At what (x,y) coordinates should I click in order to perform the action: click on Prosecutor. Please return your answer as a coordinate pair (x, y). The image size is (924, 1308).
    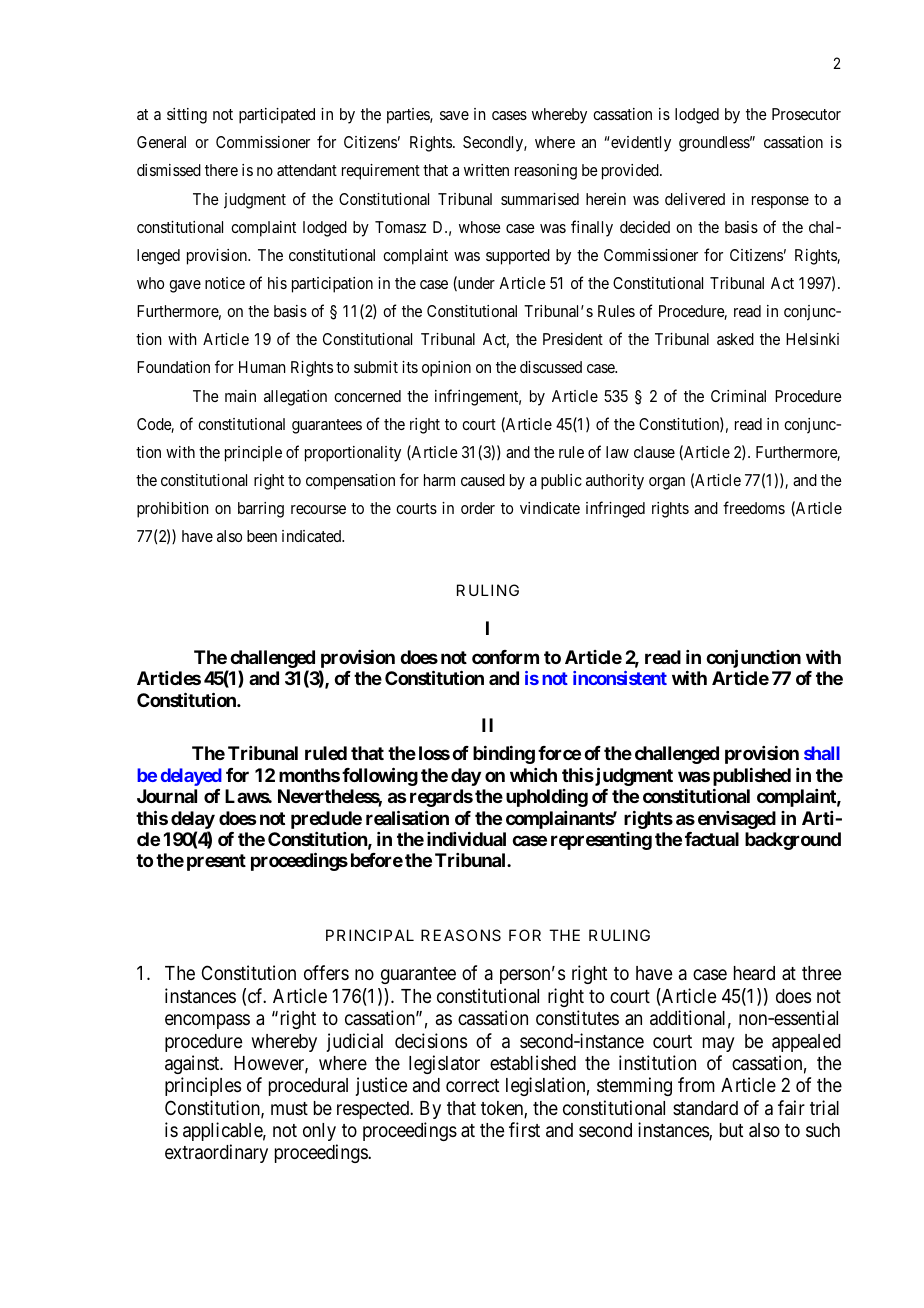
    Looking at the image, I should click on (806, 114).
